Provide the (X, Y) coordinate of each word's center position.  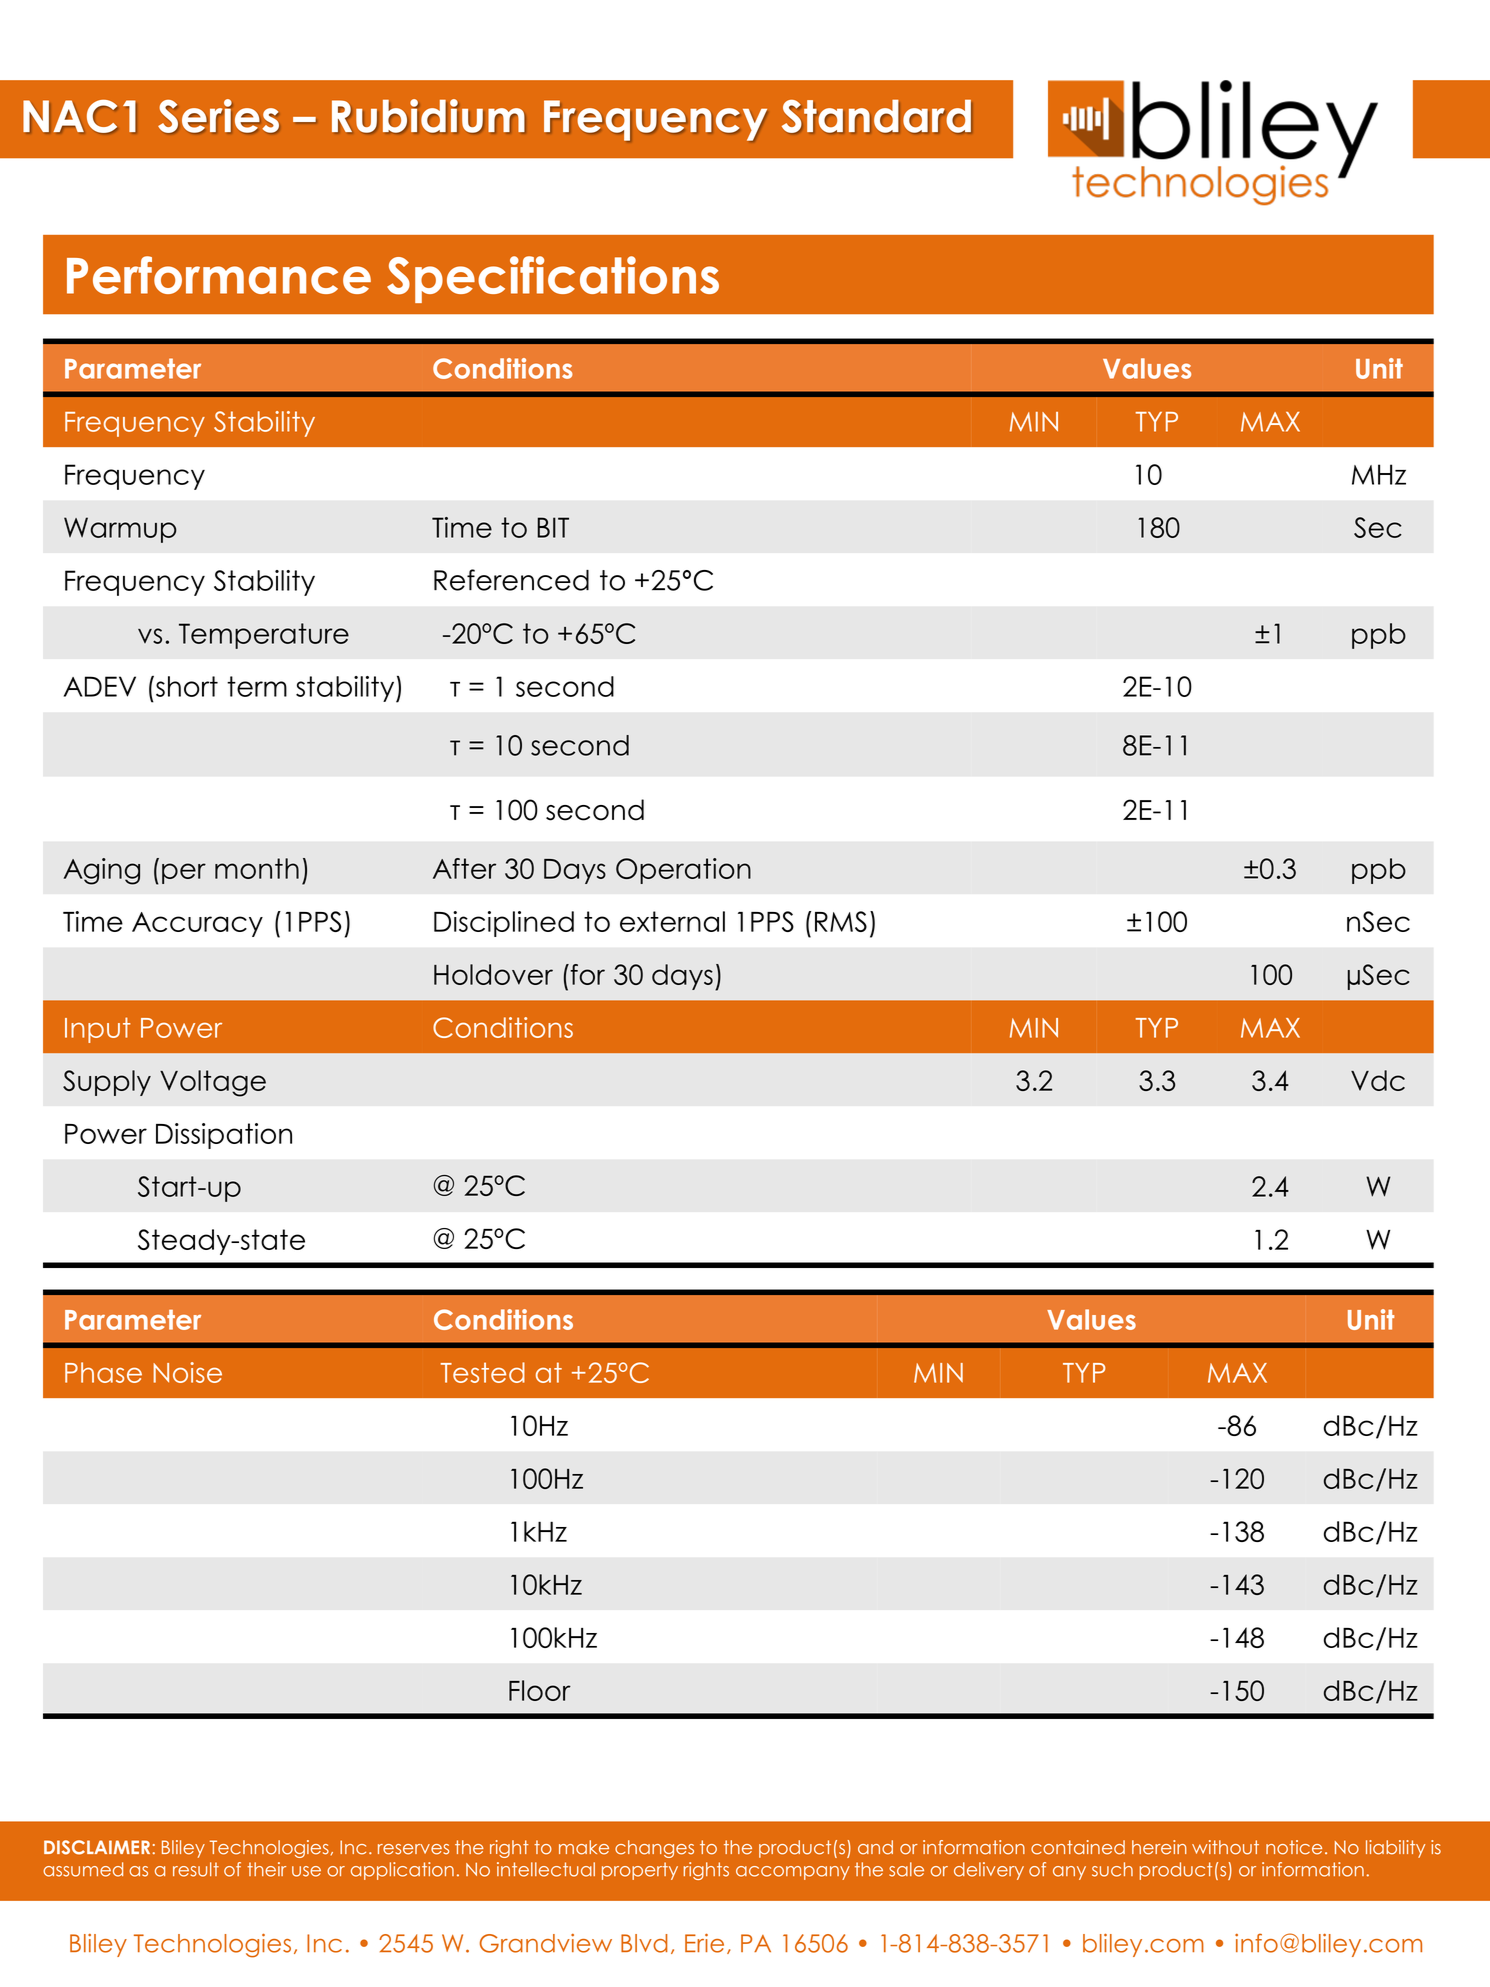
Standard (876, 117)
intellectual (546, 1869)
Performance (219, 275)
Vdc (1378, 1080)
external (672, 921)
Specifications (553, 279)
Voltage (213, 1083)
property (640, 1871)
